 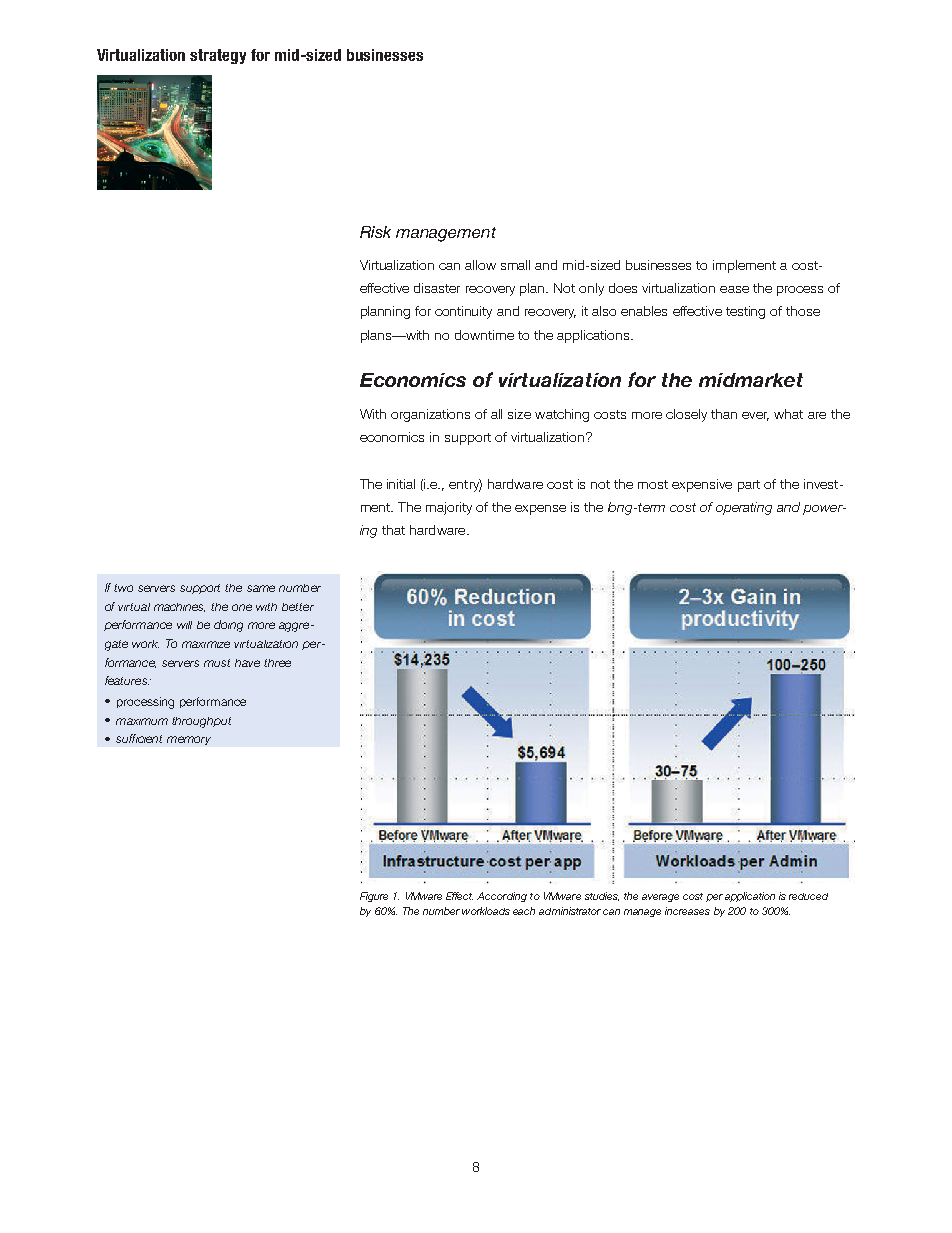 What do you see at coordinates (375, 232) in the image?
I see `Risk` at bounding box center [375, 232].
